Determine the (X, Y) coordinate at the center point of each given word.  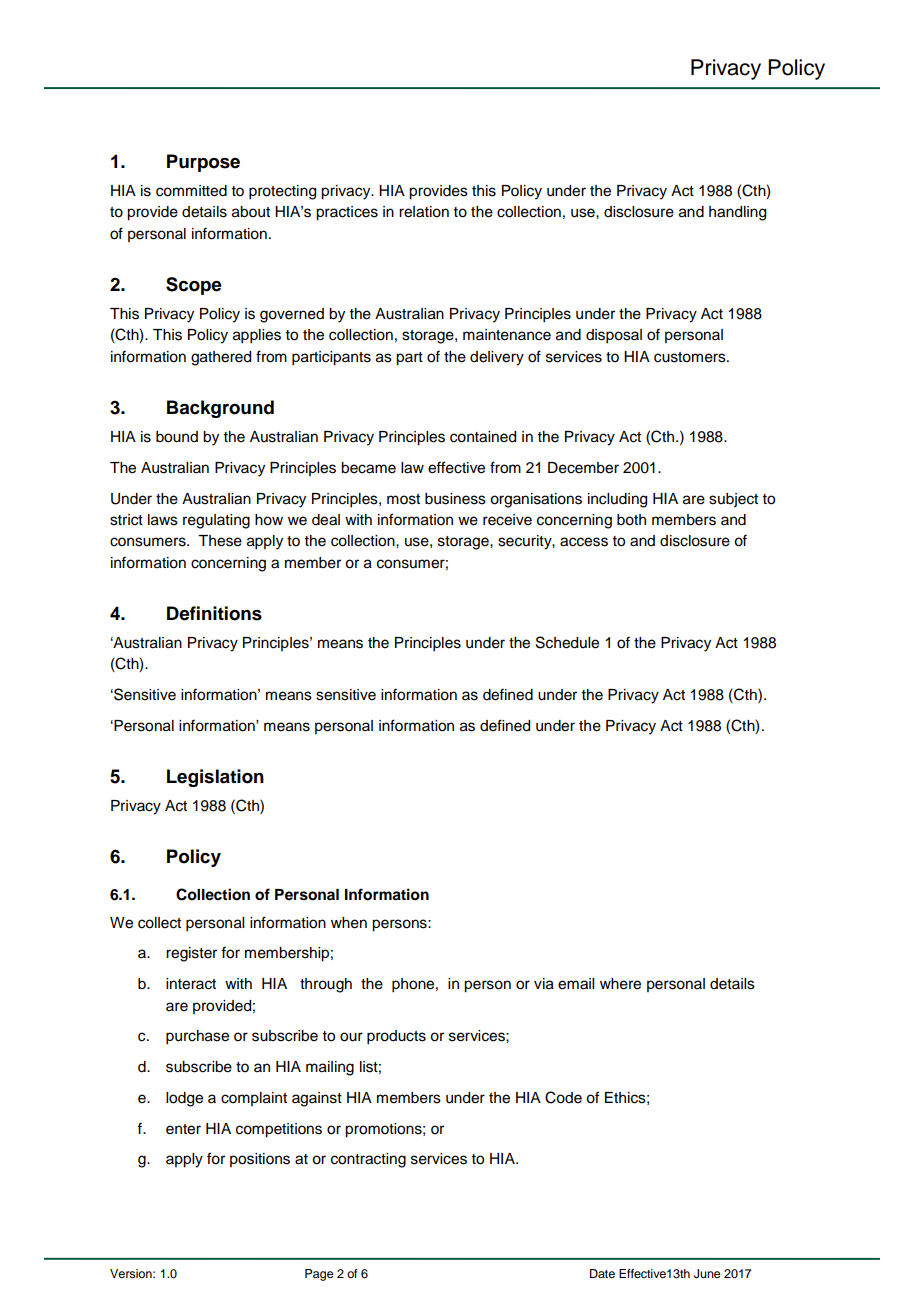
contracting (368, 1160)
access (584, 542)
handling (737, 213)
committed (191, 191)
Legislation (215, 778)
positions (260, 1160)
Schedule (567, 642)
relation (424, 212)
